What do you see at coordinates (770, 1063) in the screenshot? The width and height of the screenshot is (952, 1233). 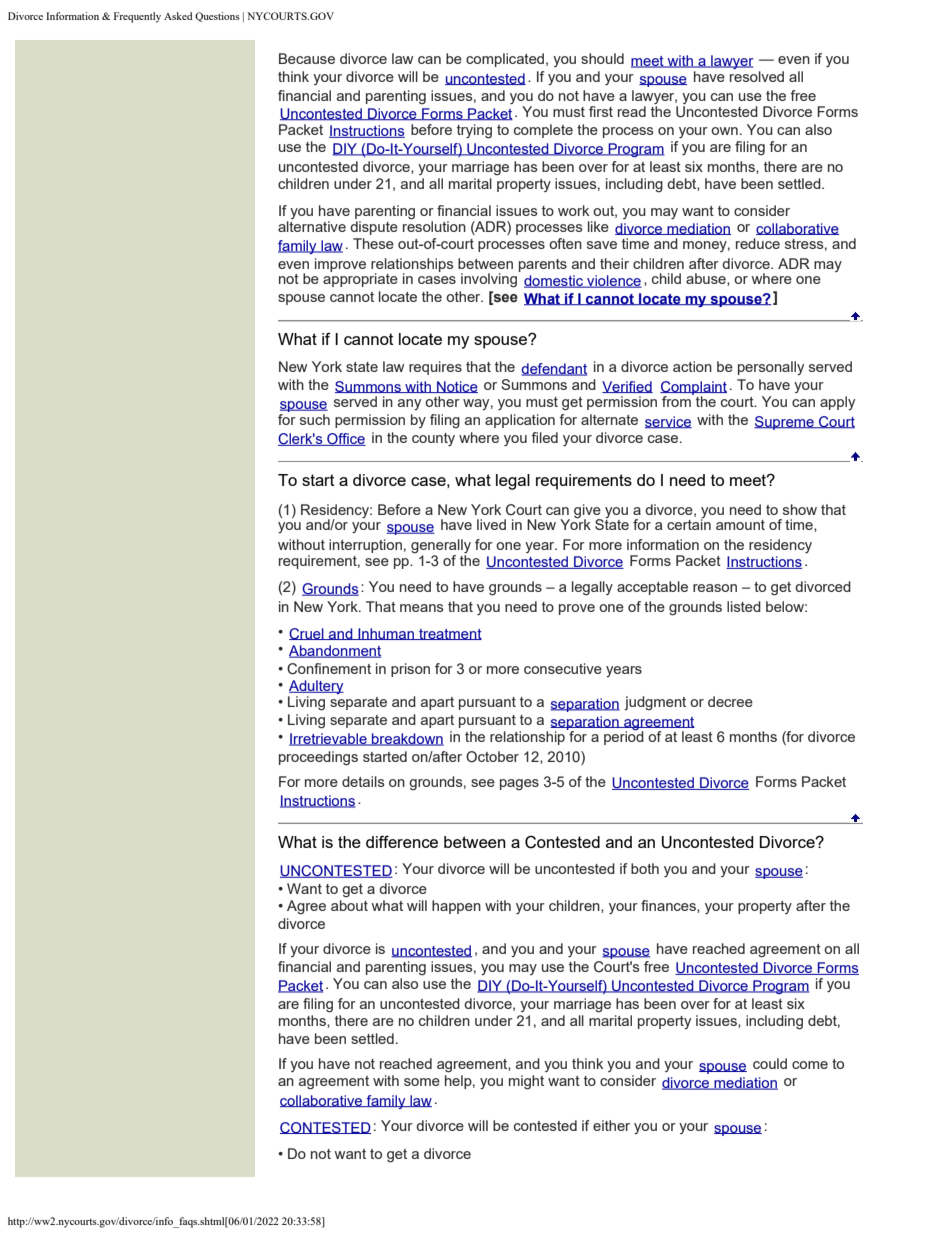 I see `could` at bounding box center [770, 1063].
